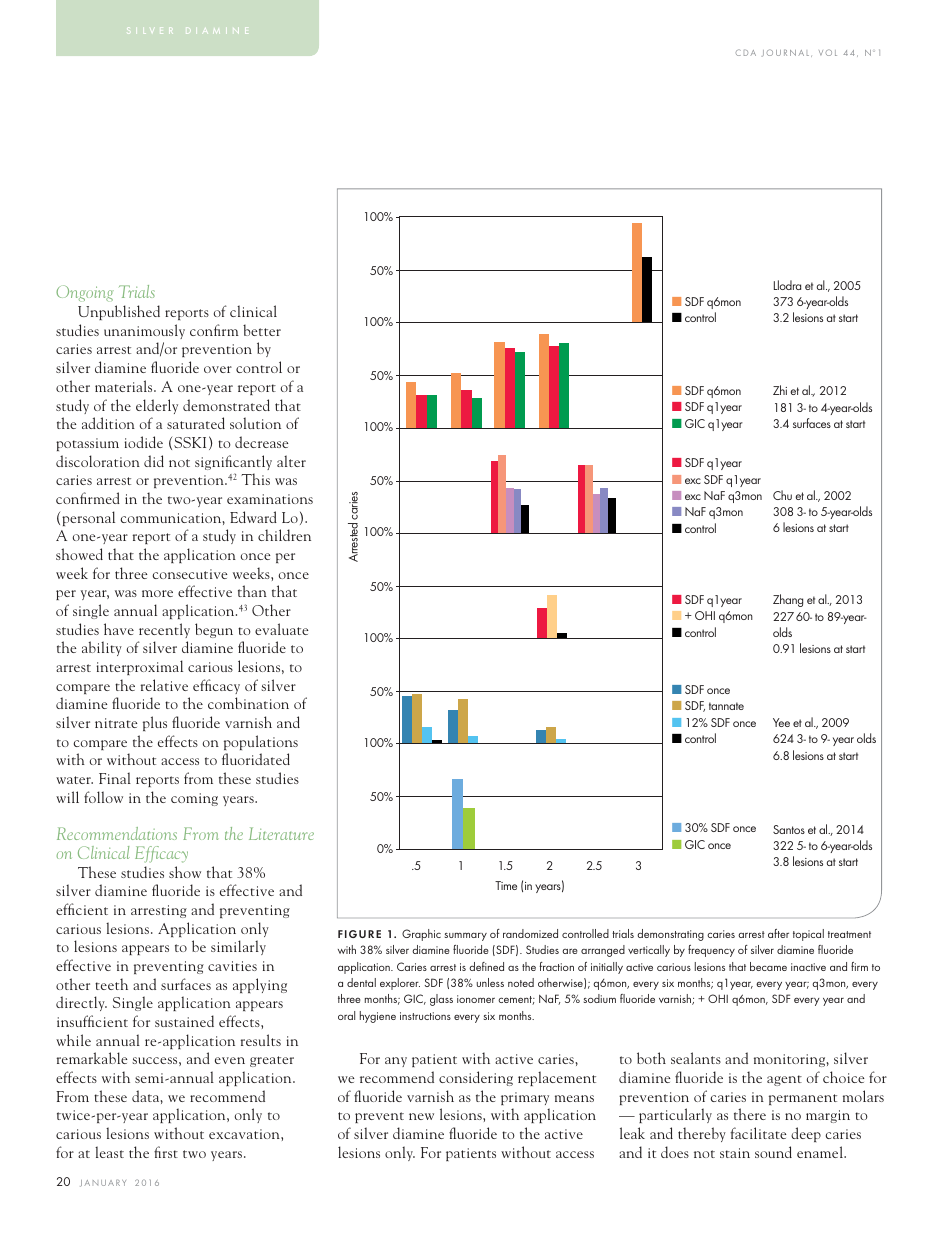  Describe the element at coordinates (789, 829) in the screenshot. I see `Santos` at that location.
